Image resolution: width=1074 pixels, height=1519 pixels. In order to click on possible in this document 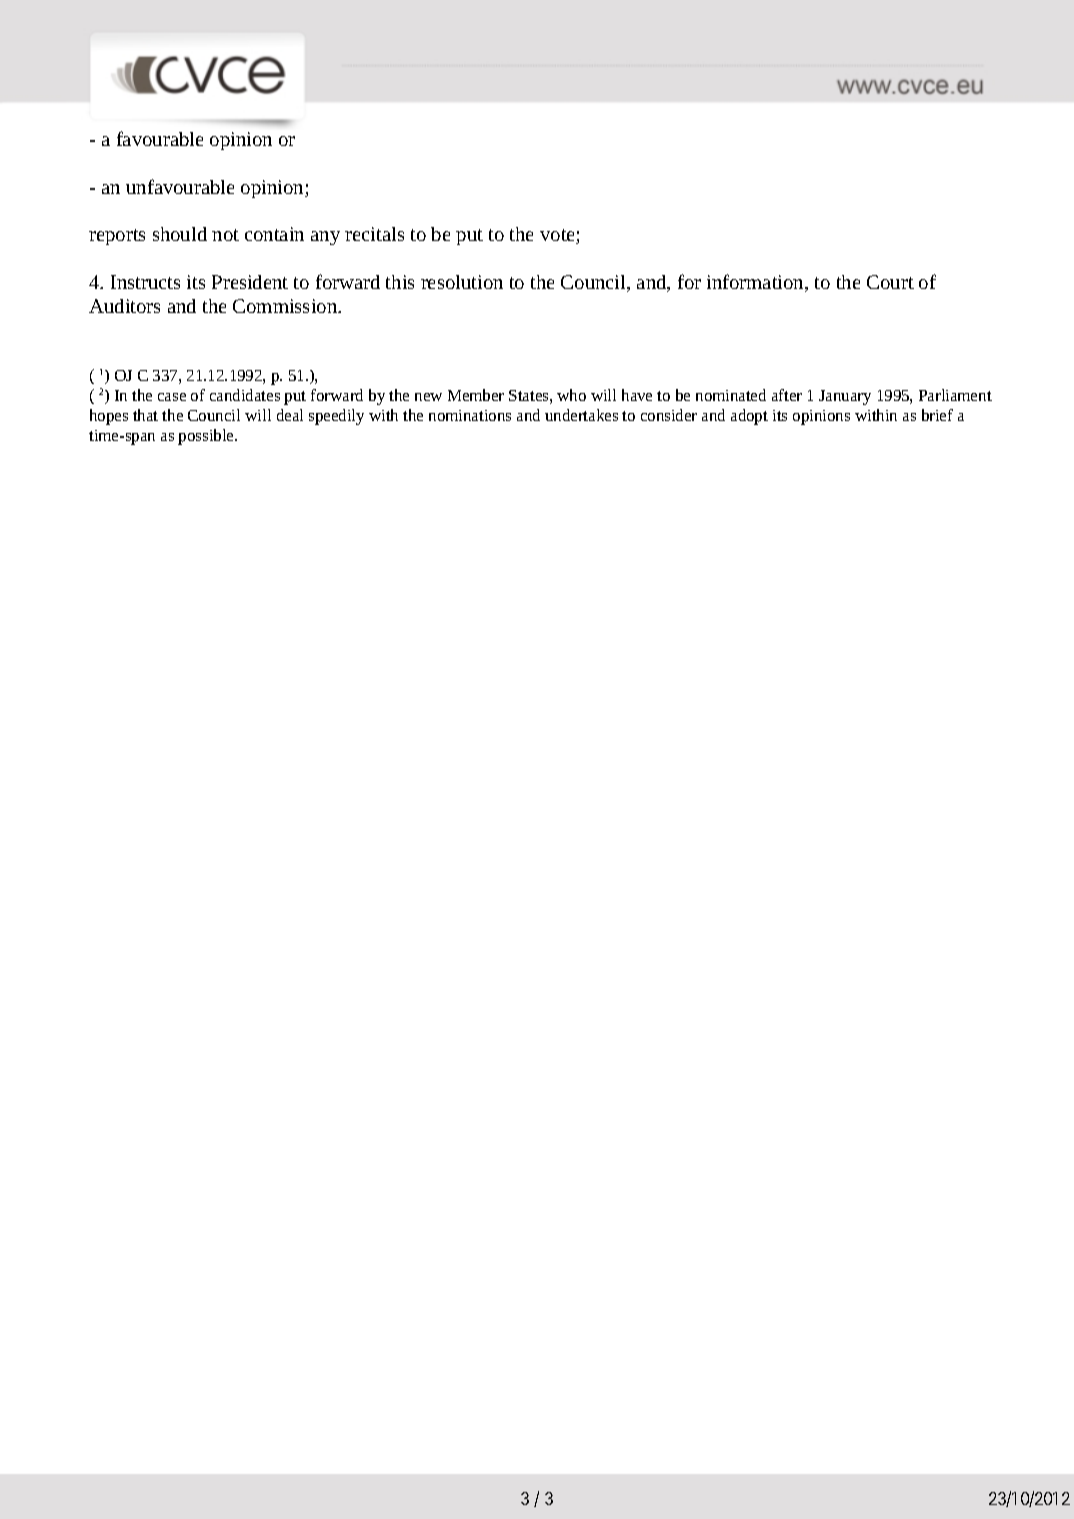, I will do `click(207, 437)`.
